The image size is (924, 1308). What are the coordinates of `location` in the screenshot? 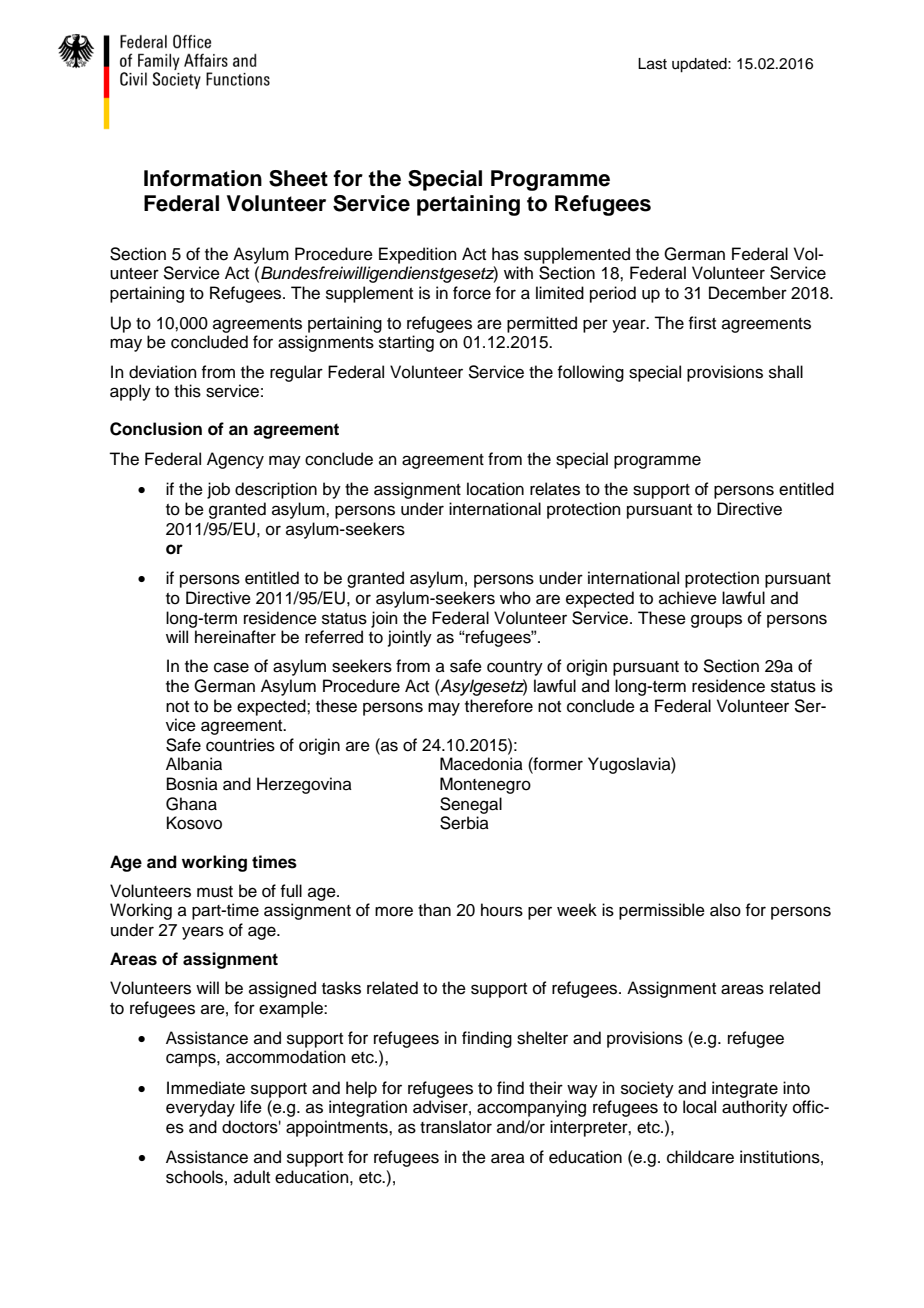 It's located at (495, 489).
